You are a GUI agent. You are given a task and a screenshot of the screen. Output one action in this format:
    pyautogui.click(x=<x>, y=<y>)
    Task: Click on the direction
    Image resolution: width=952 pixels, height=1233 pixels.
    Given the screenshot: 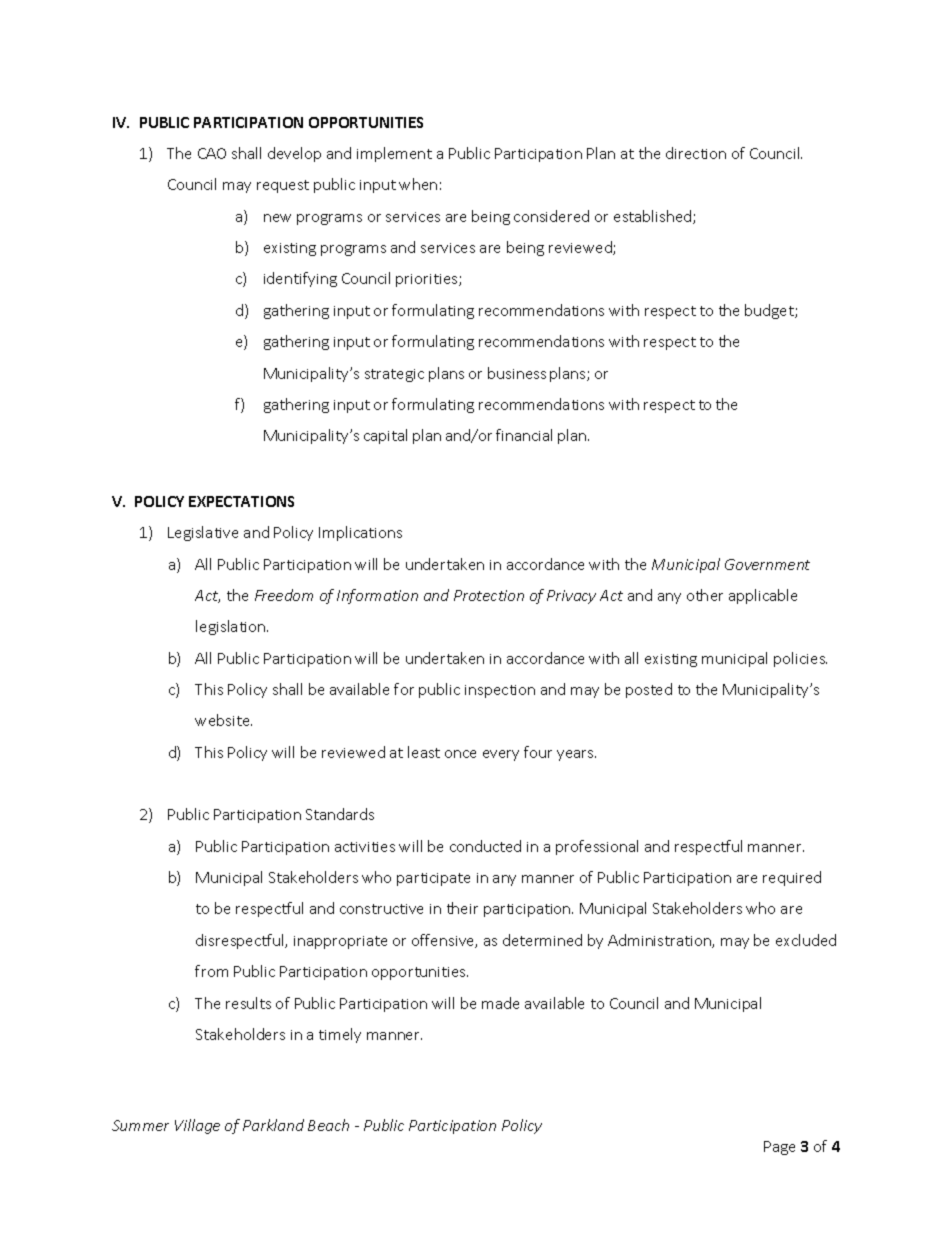 What is the action you would take?
    pyautogui.click(x=696, y=153)
